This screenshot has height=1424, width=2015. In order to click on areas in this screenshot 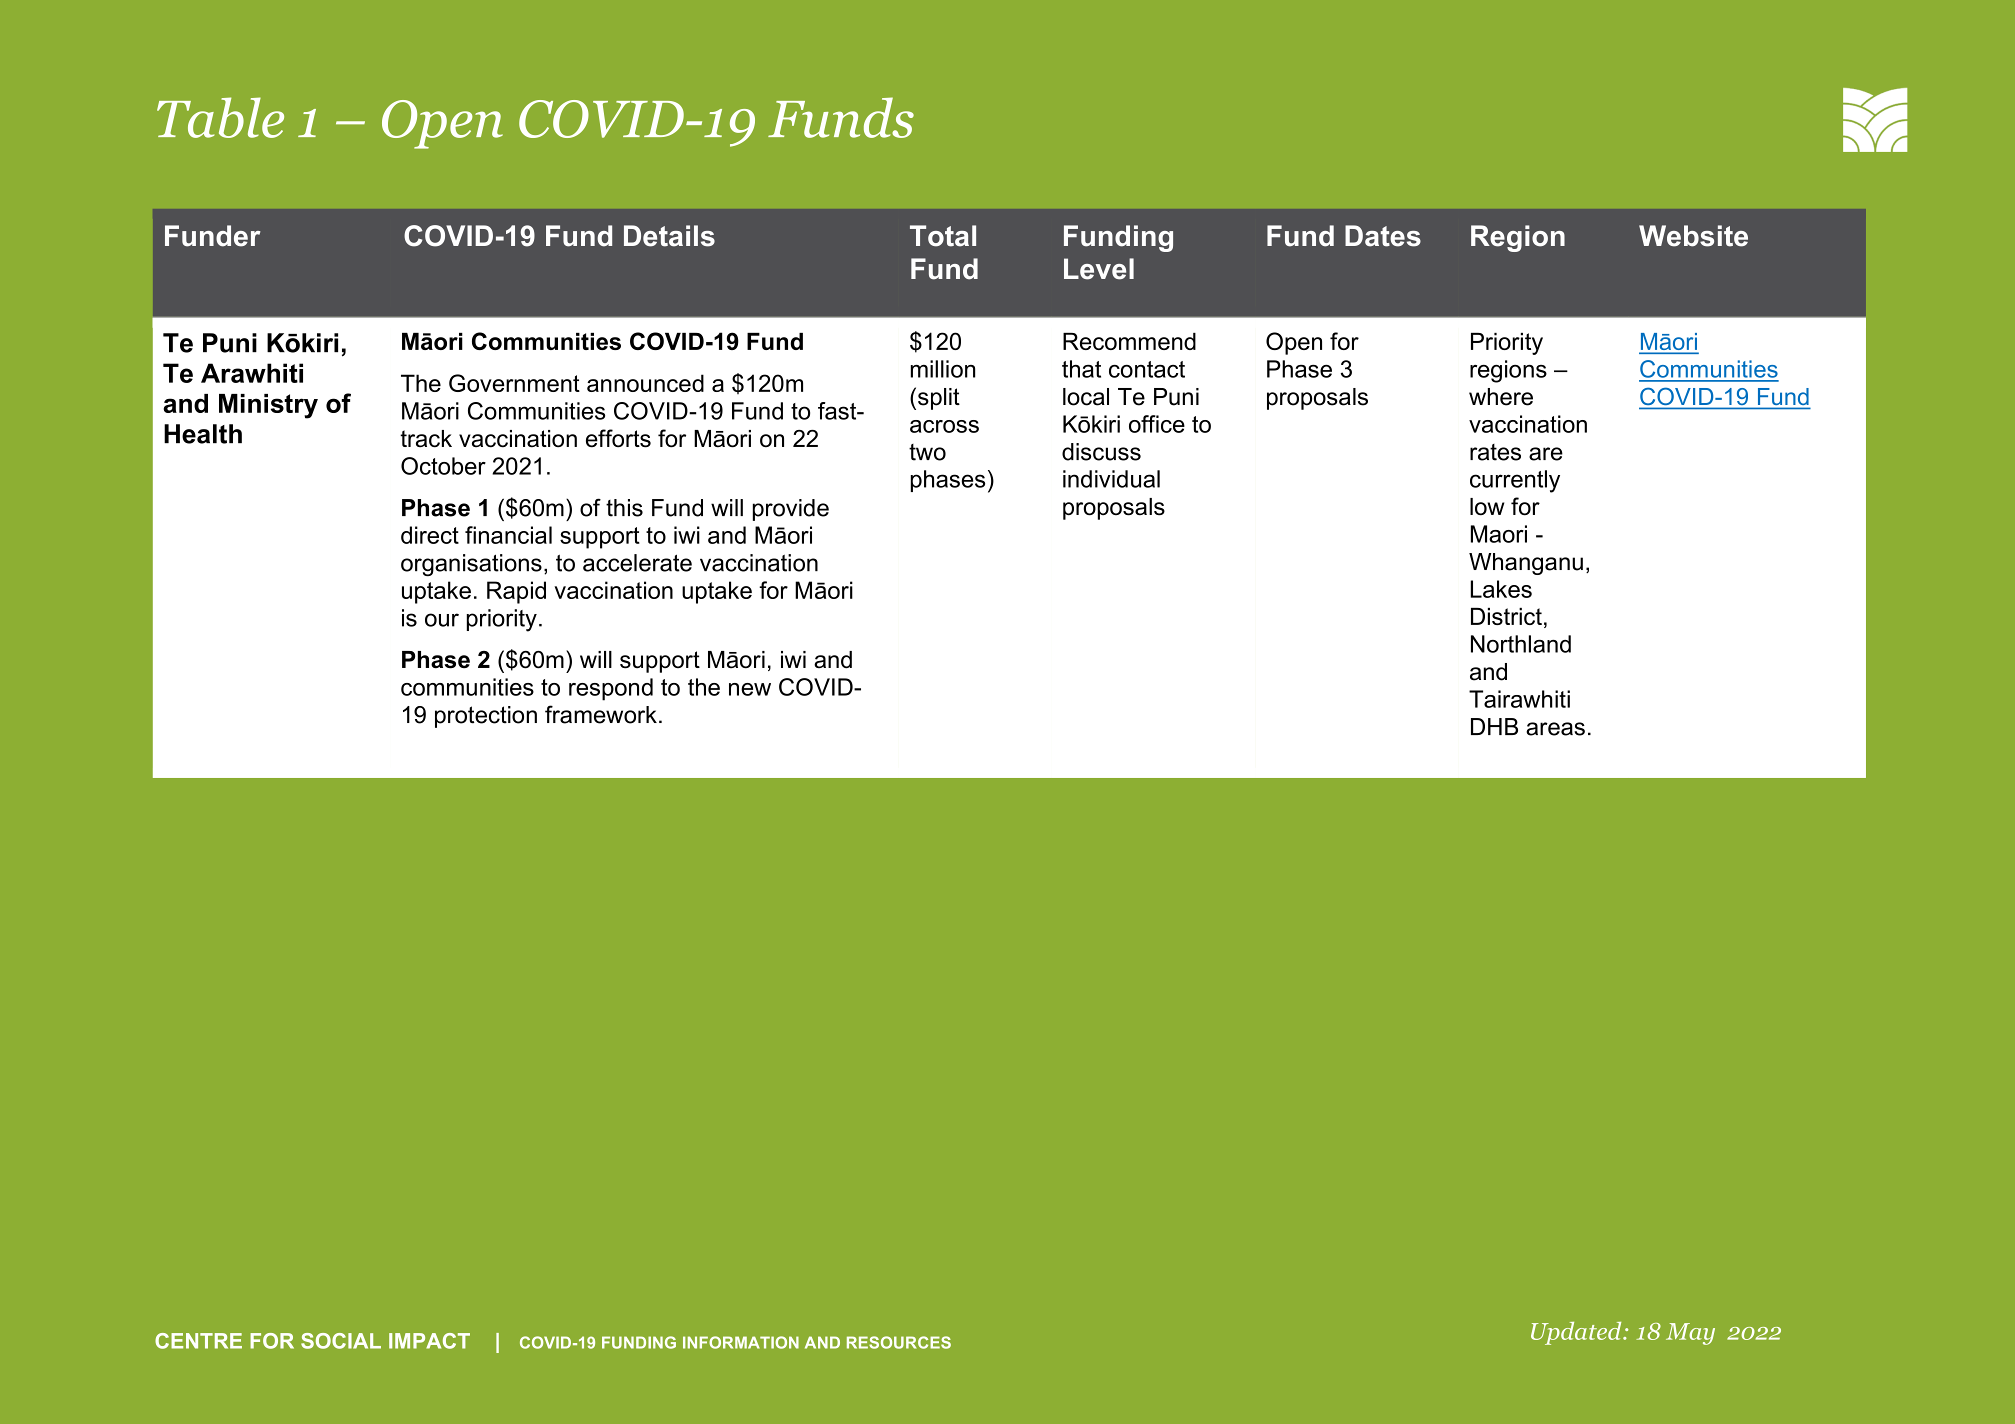, I will do `click(1555, 729)`.
